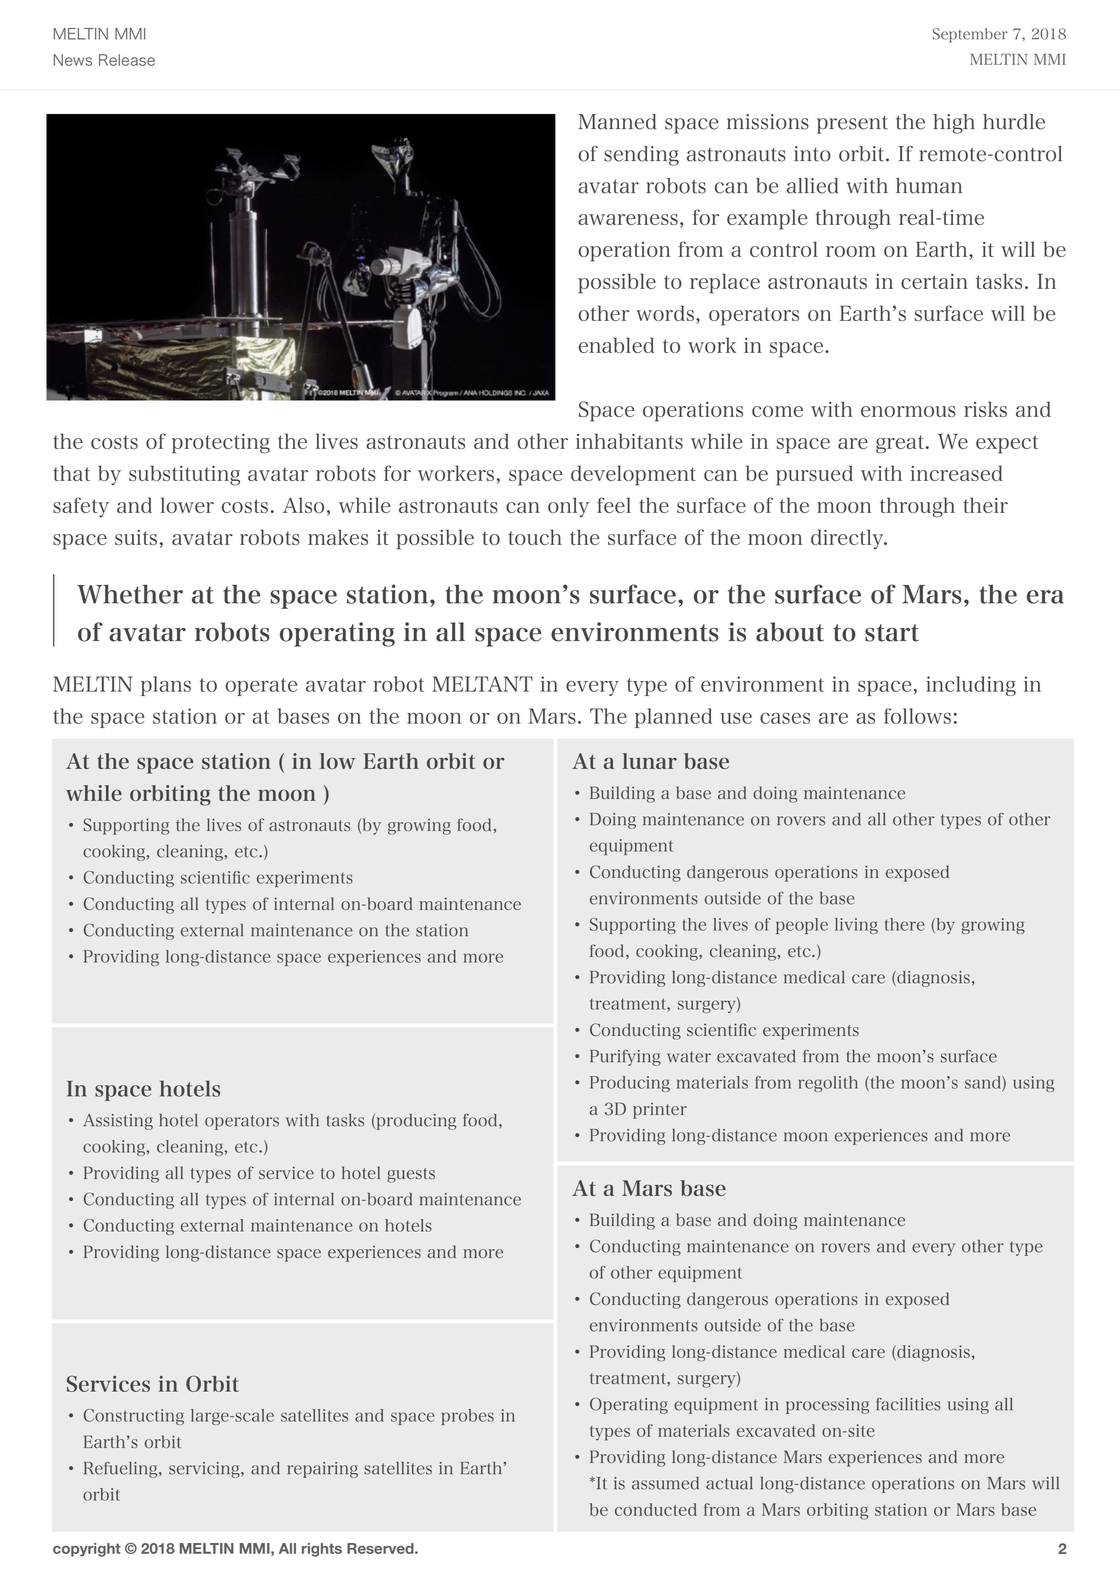 The height and width of the screenshot is (1584, 1120). I want to click on plans, so click(166, 686).
